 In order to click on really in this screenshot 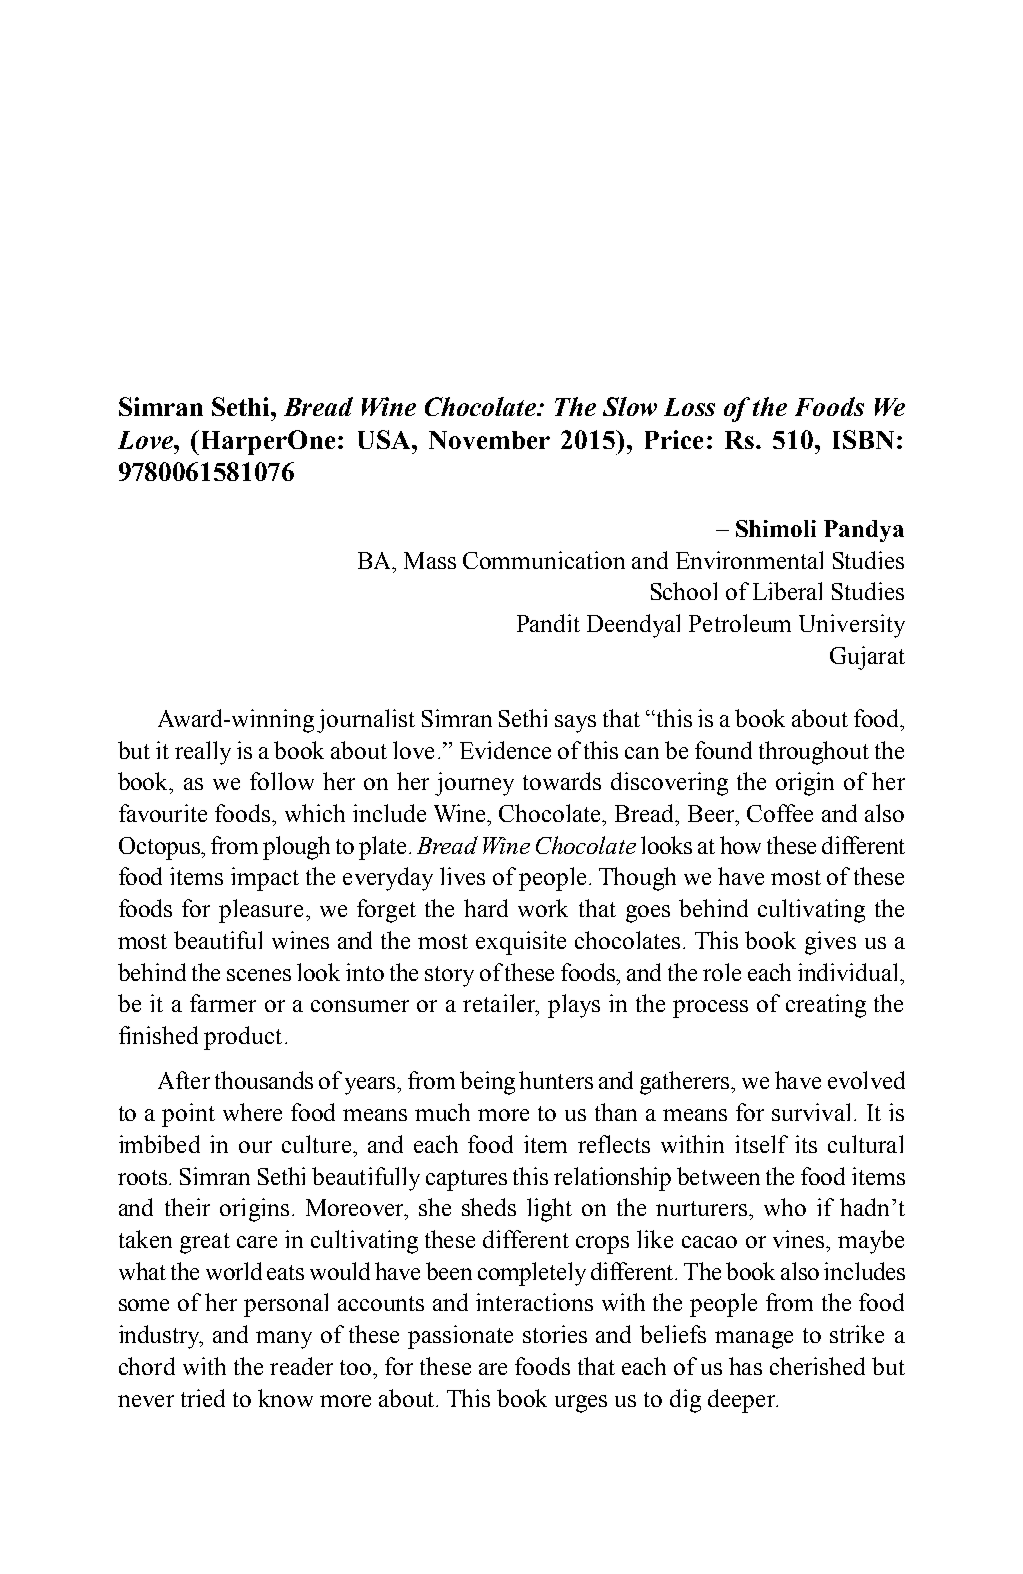, I will do `click(203, 753)`.
